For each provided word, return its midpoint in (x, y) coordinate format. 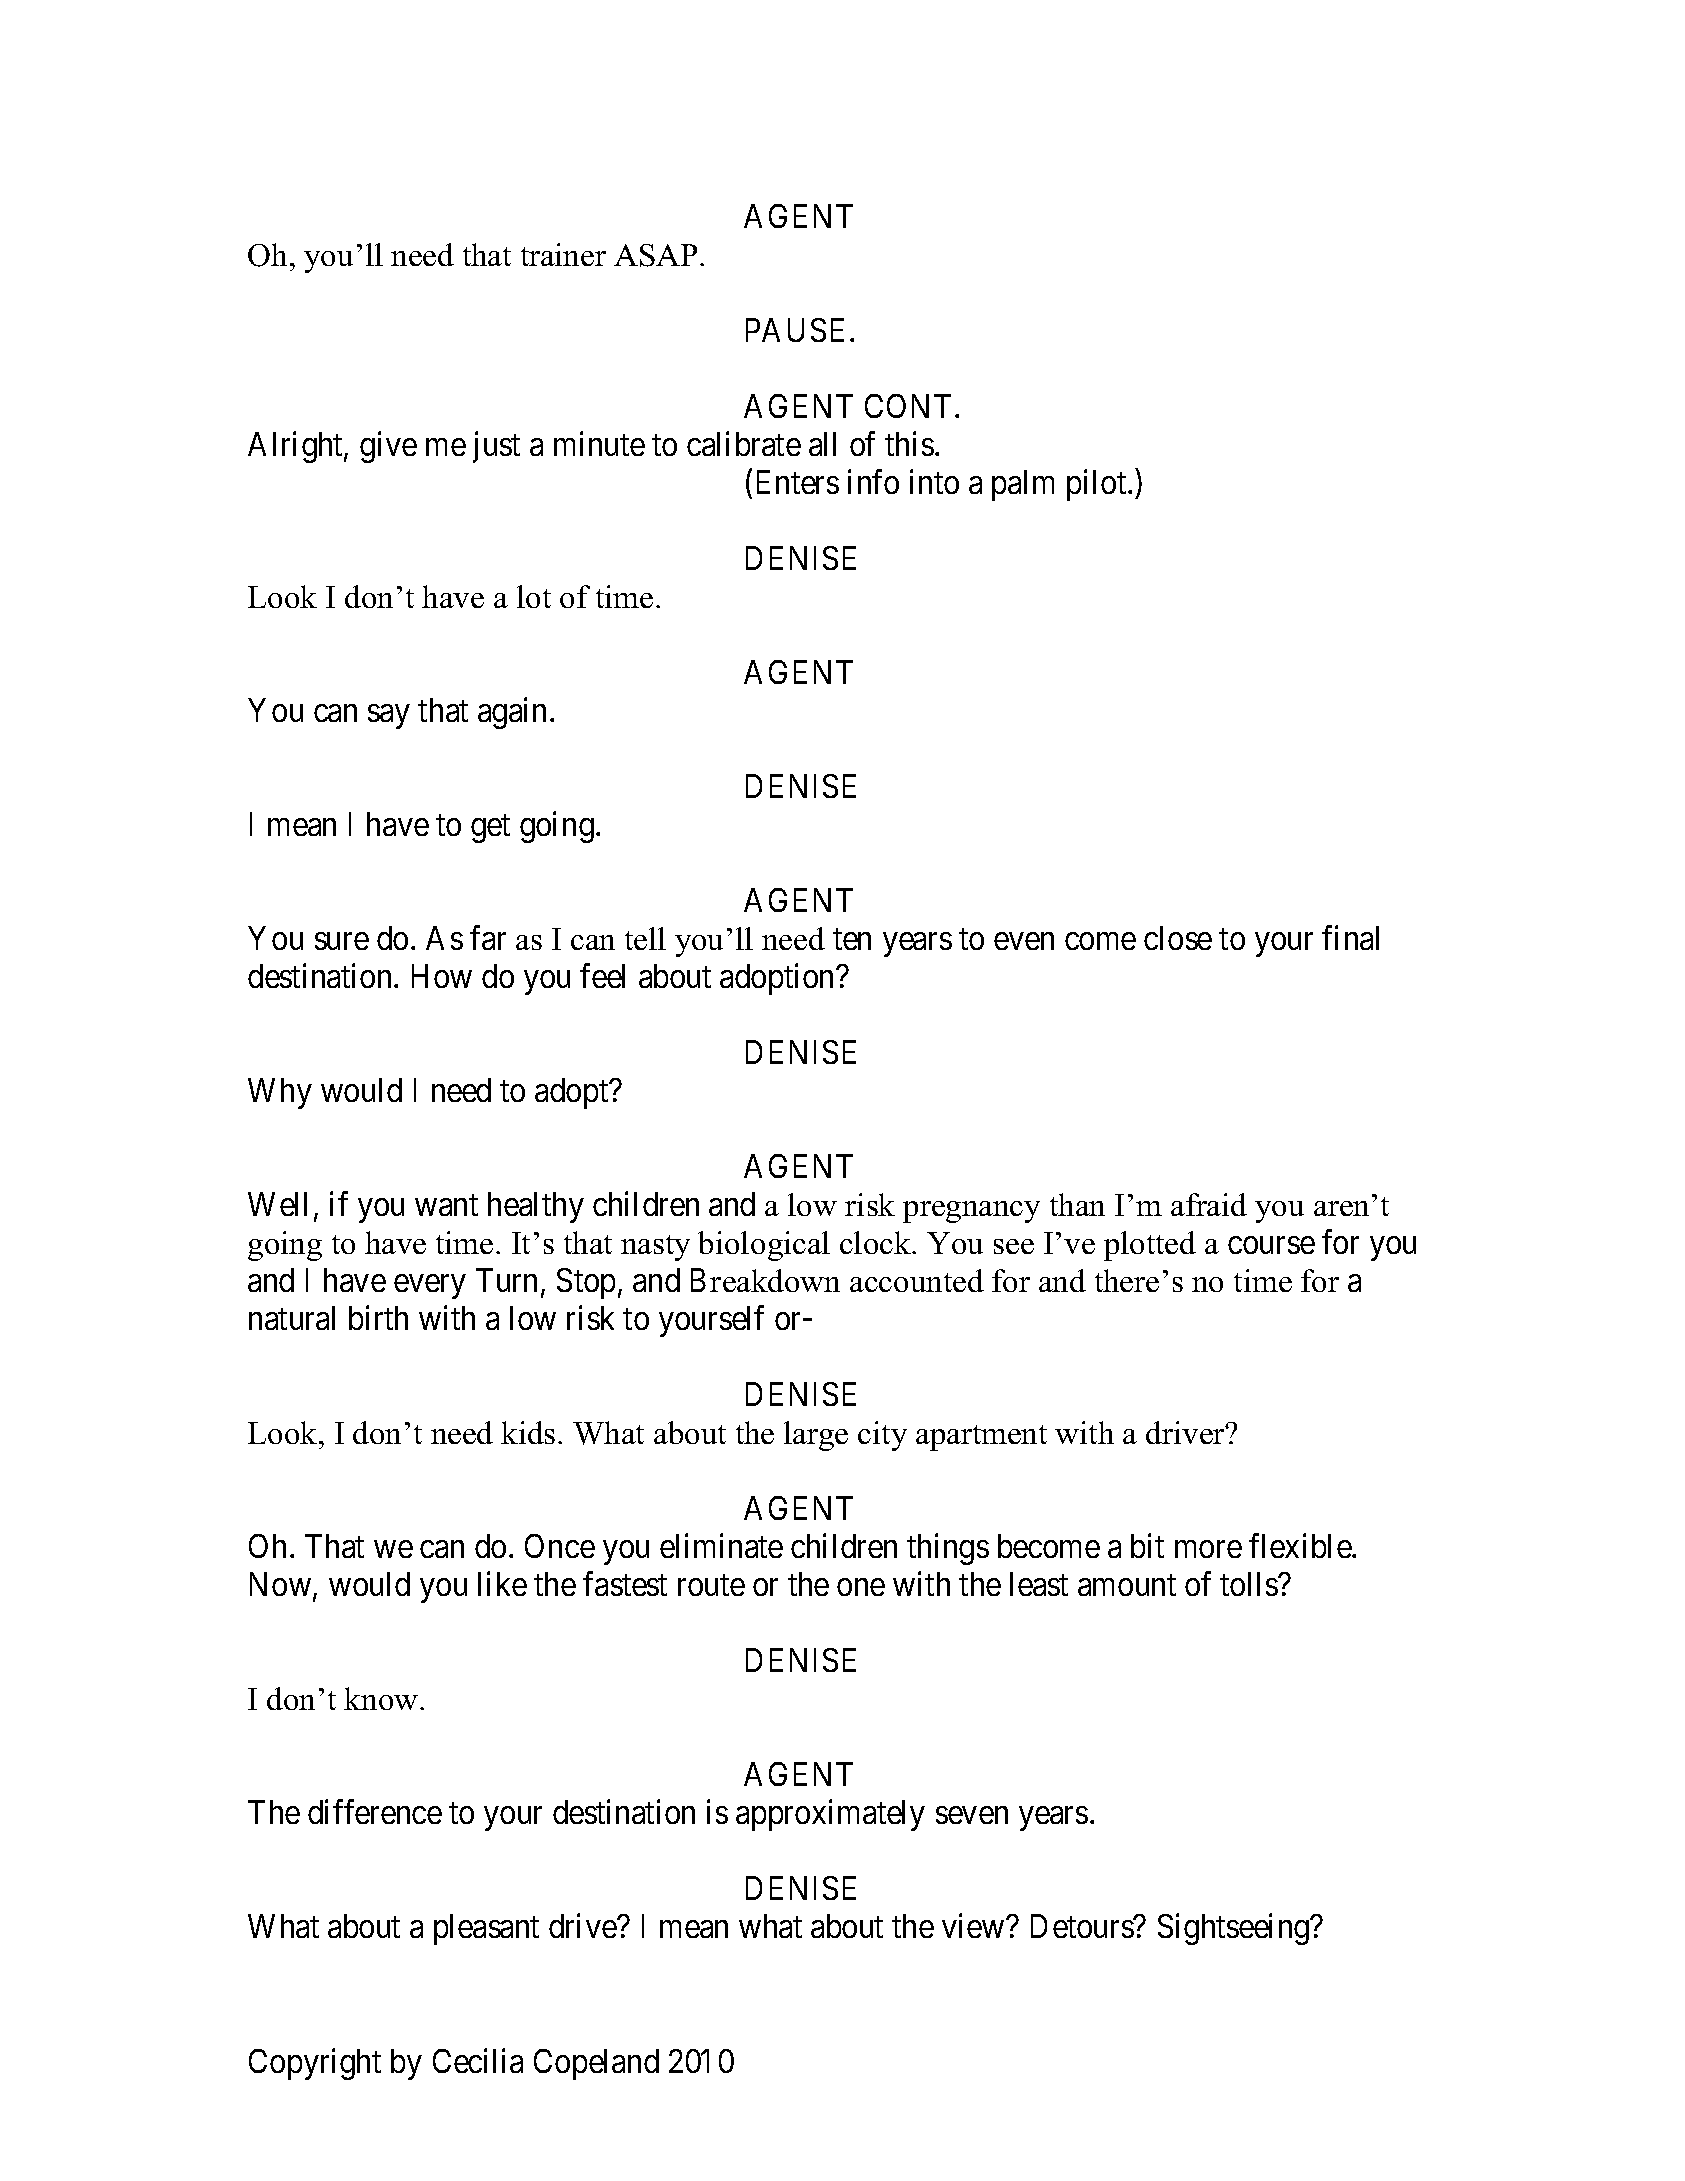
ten (852, 939)
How (442, 976)
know (382, 1698)
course (1271, 1245)
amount (1127, 1585)
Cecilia (478, 2061)
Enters (798, 482)
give (388, 447)
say (388, 717)
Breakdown (765, 1280)
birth (378, 1317)
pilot (1098, 485)
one (861, 1587)
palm (1023, 485)
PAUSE (795, 330)
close (1178, 938)
